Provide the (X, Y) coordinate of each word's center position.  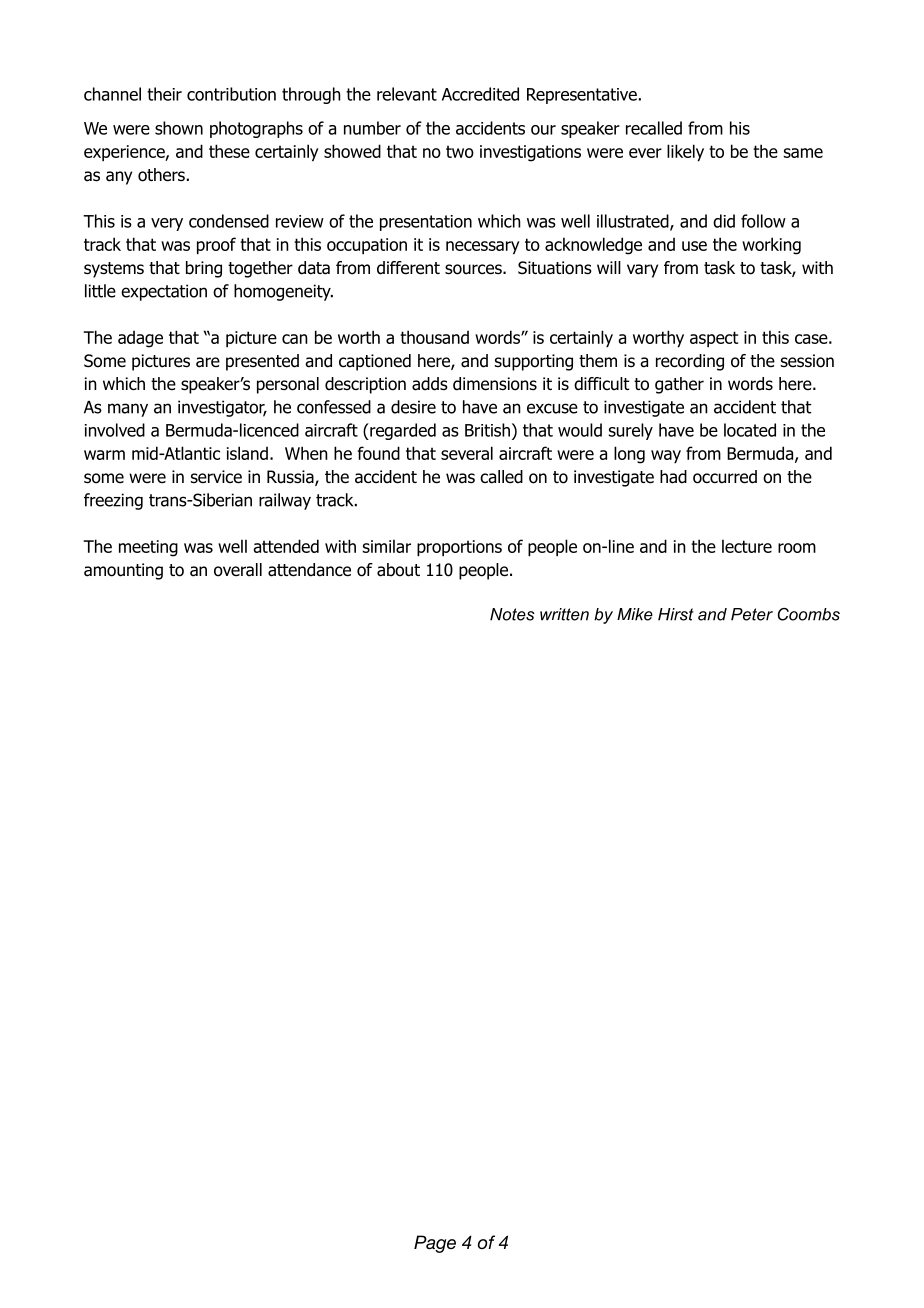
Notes (512, 614)
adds (430, 384)
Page (435, 1244)
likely (685, 152)
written (564, 614)
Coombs (809, 614)
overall (238, 570)
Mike (635, 614)
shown (179, 128)
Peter (752, 614)
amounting (123, 571)
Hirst (676, 614)
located (750, 430)
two (460, 151)
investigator (222, 408)
